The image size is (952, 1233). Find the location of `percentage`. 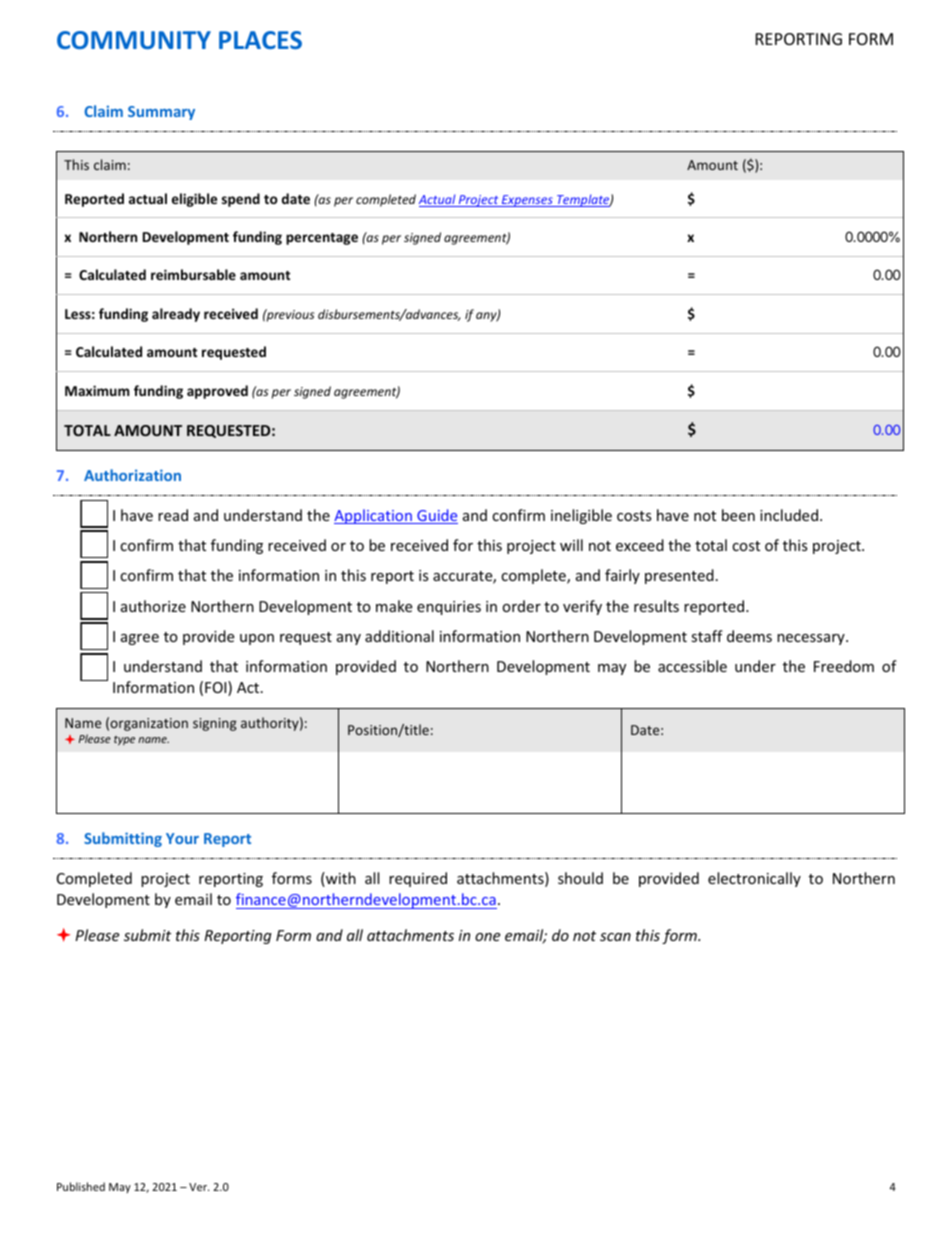

percentage is located at coordinates (322, 239).
